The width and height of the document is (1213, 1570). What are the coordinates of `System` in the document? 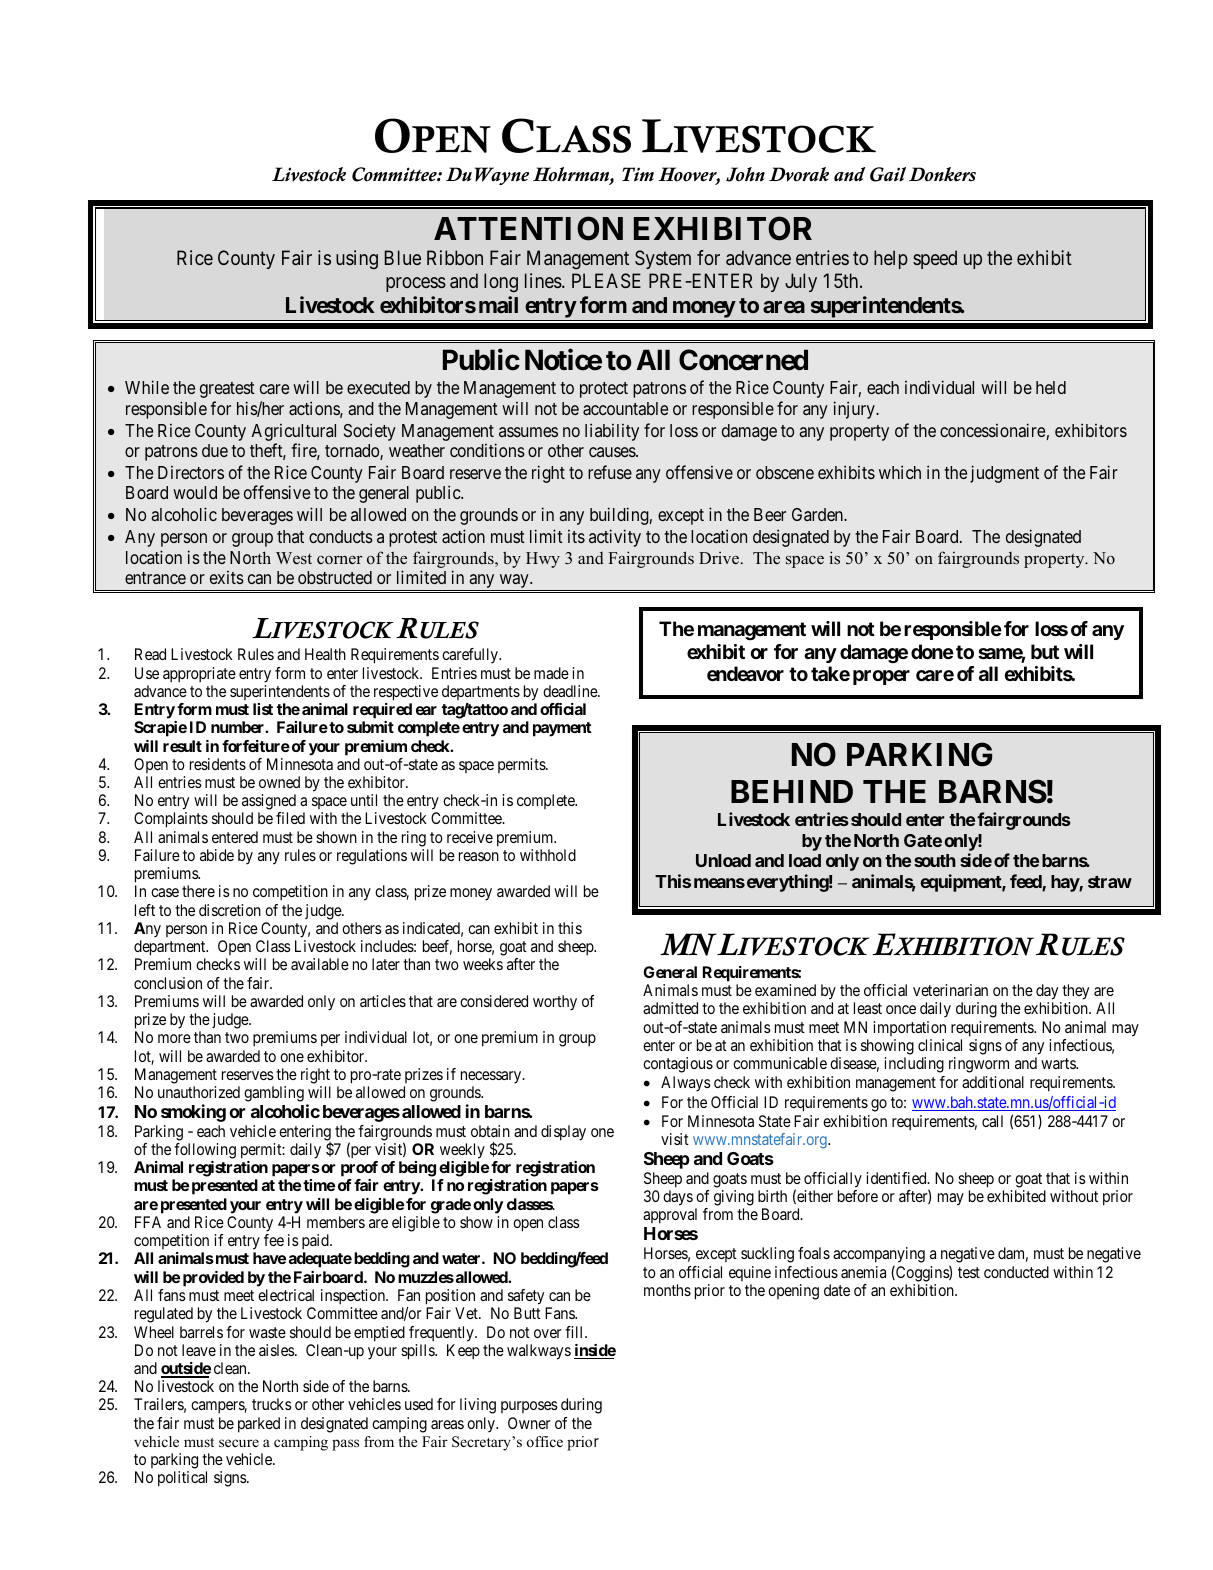 It's located at (663, 259).
